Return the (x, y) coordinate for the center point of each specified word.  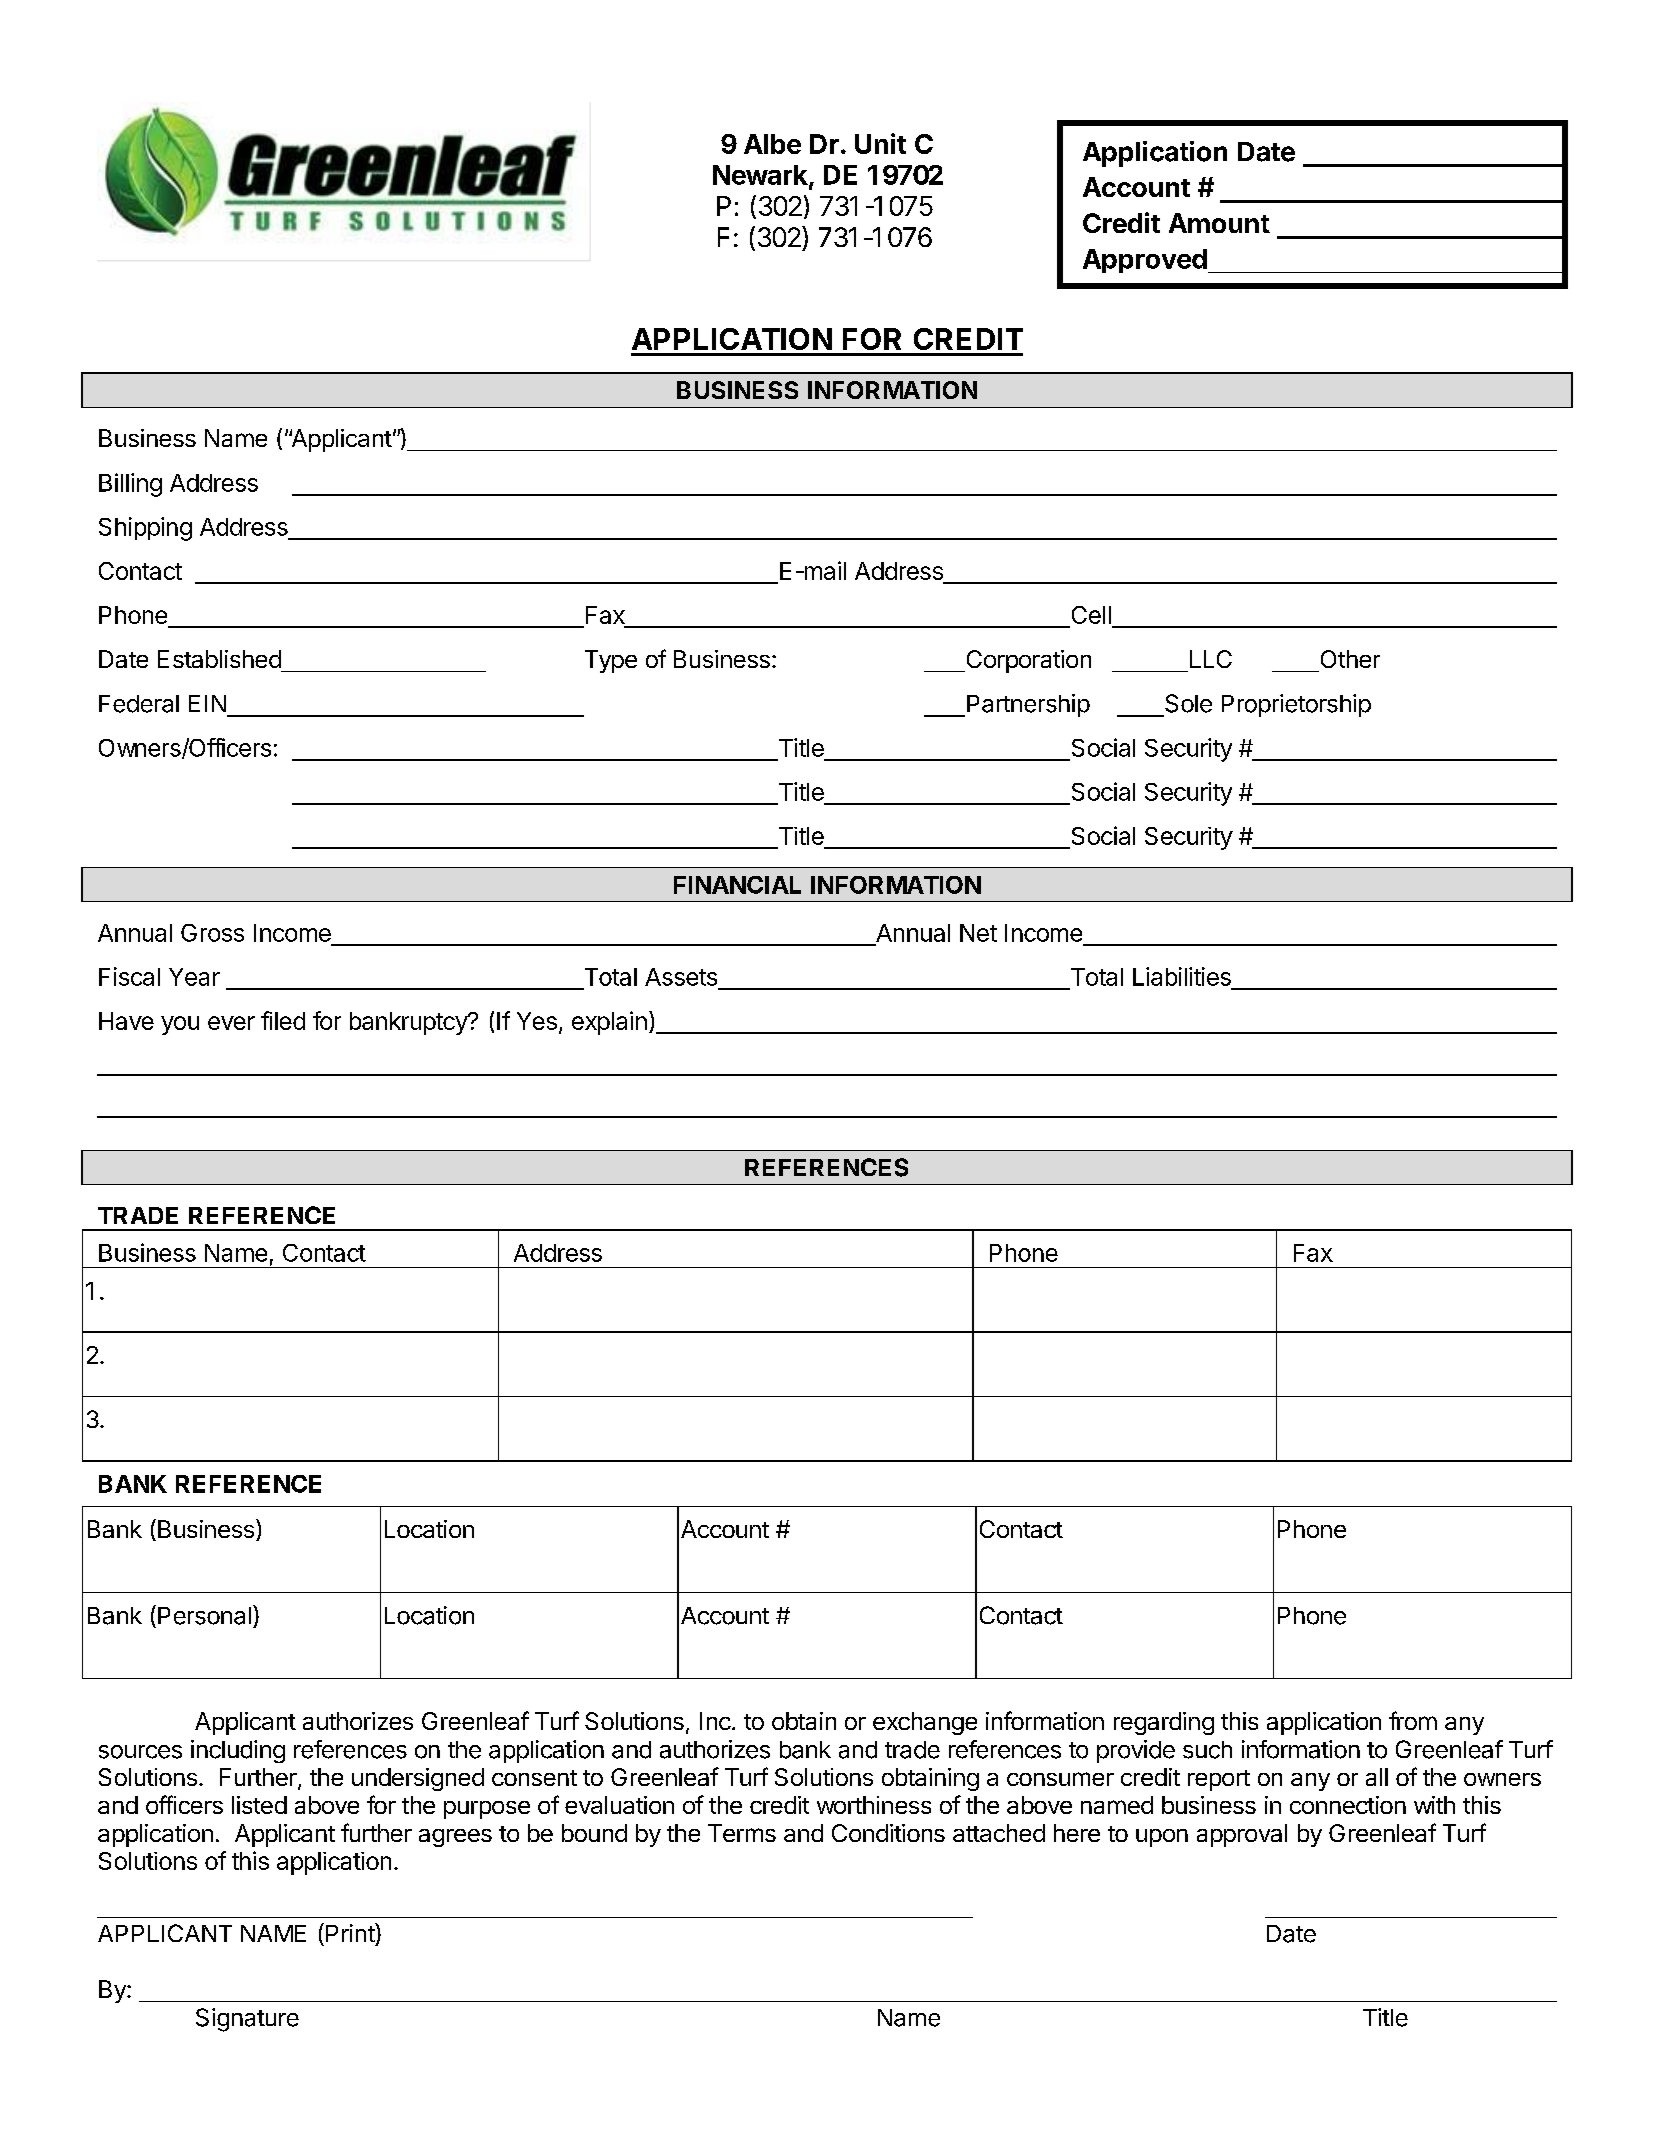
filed (283, 1020)
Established (219, 659)
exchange (925, 1723)
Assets (681, 977)
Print (351, 1932)
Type (611, 661)
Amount (1219, 223)
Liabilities (1182, 976)
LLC (1211, 659)
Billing (130, 485)
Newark (761, 176)
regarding (1164, 1723)
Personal (204, 1616)
